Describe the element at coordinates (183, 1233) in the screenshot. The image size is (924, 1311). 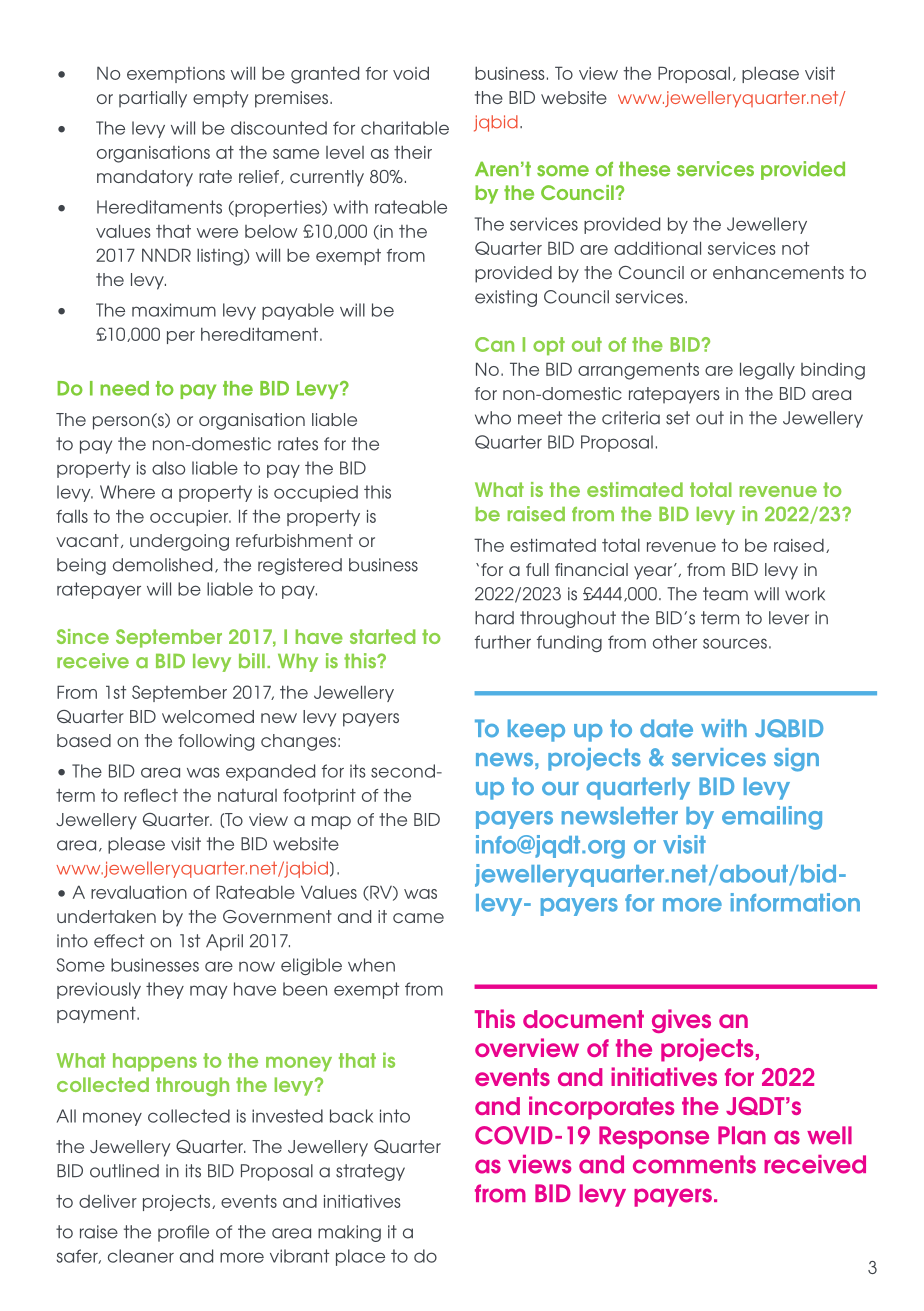
I see `profile` at that location.
